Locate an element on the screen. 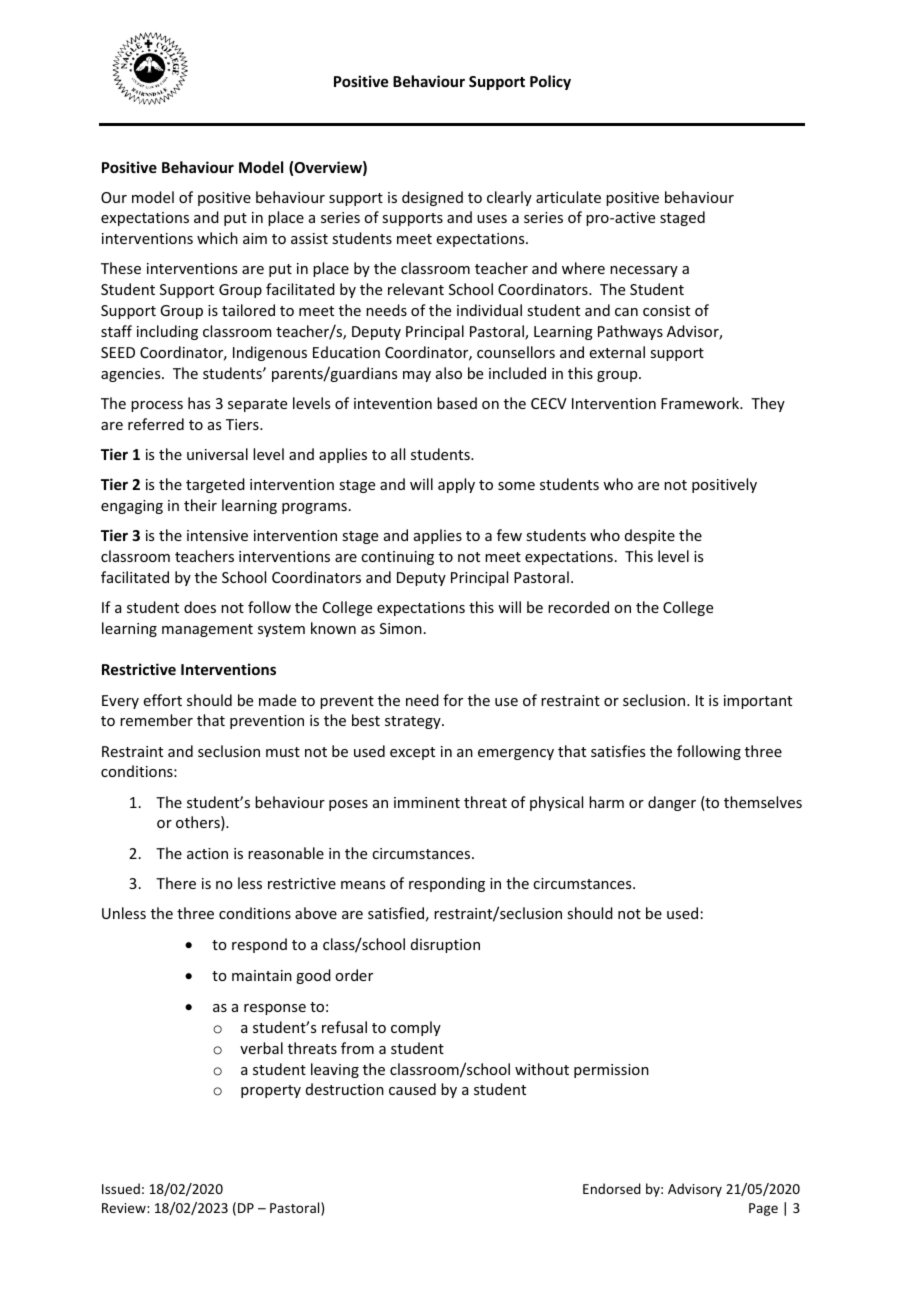 Image resolution: width=924 pixels, height=1307 pixels. Issued is located at coordinates (121, 1188).
